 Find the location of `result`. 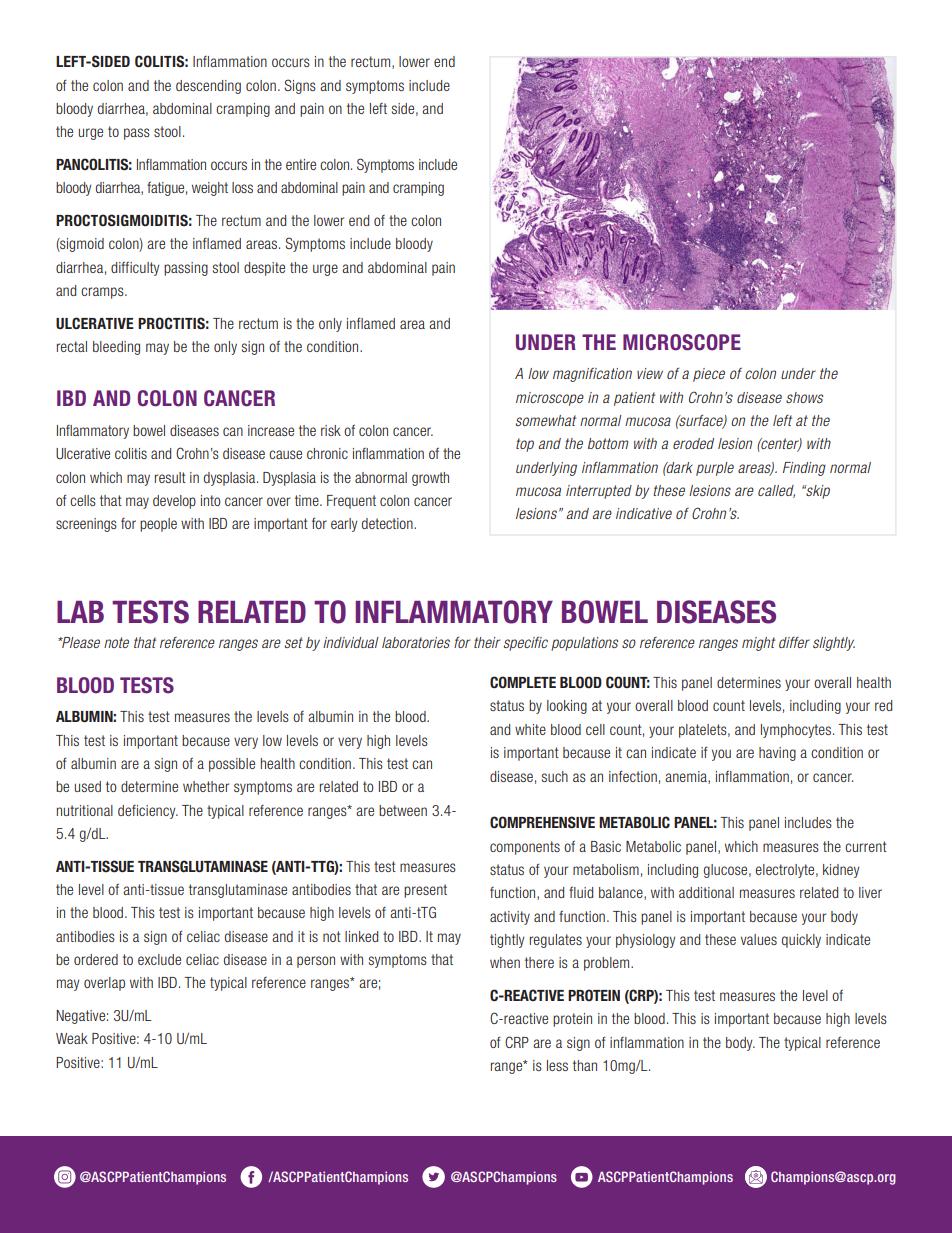

result is located at coordinates (170, 477).
